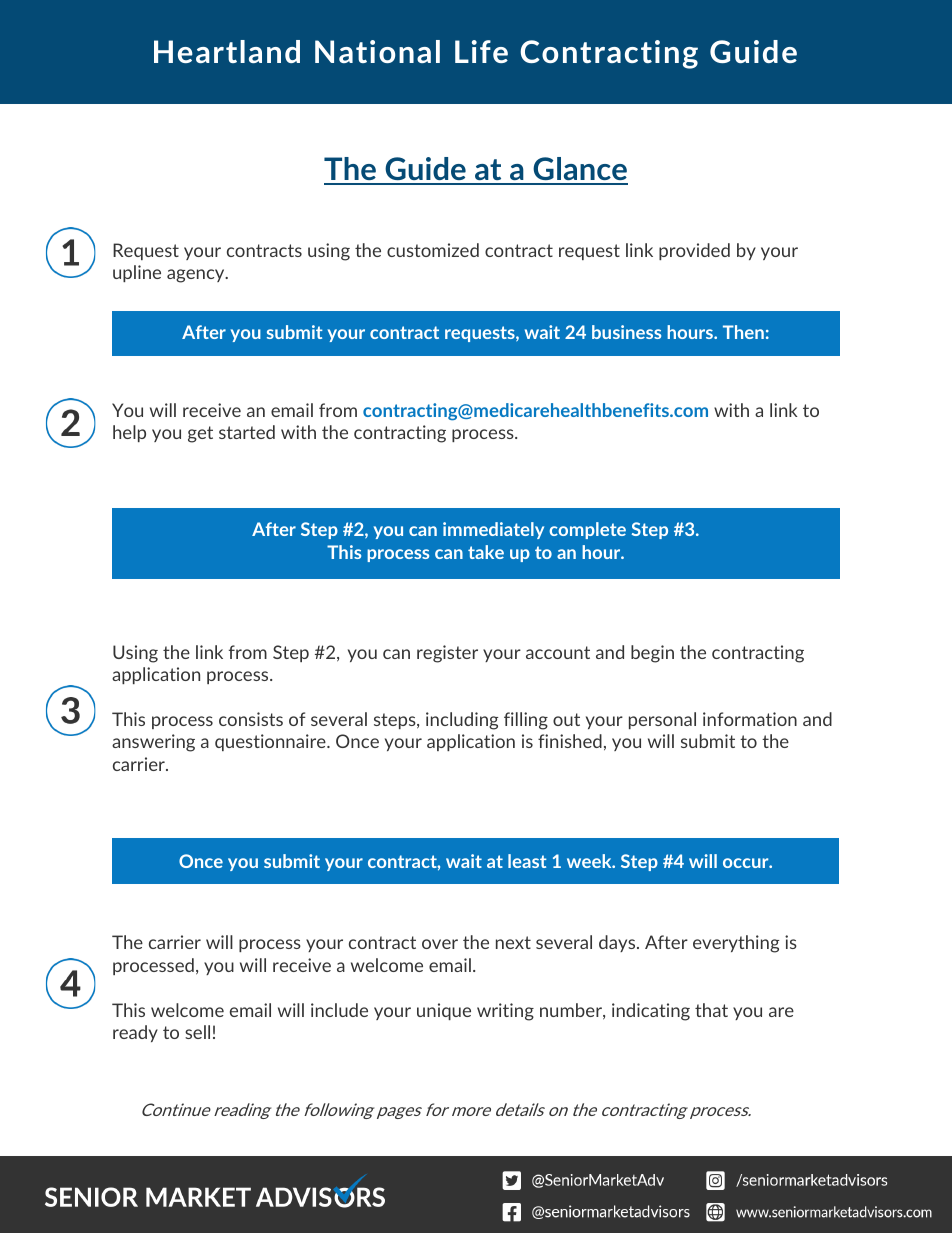 Image resolution: width=952 pixels, height=1233 pixels. Describe the element at coordinates (227, 51) in the document. I see `Heartland` at that location.
